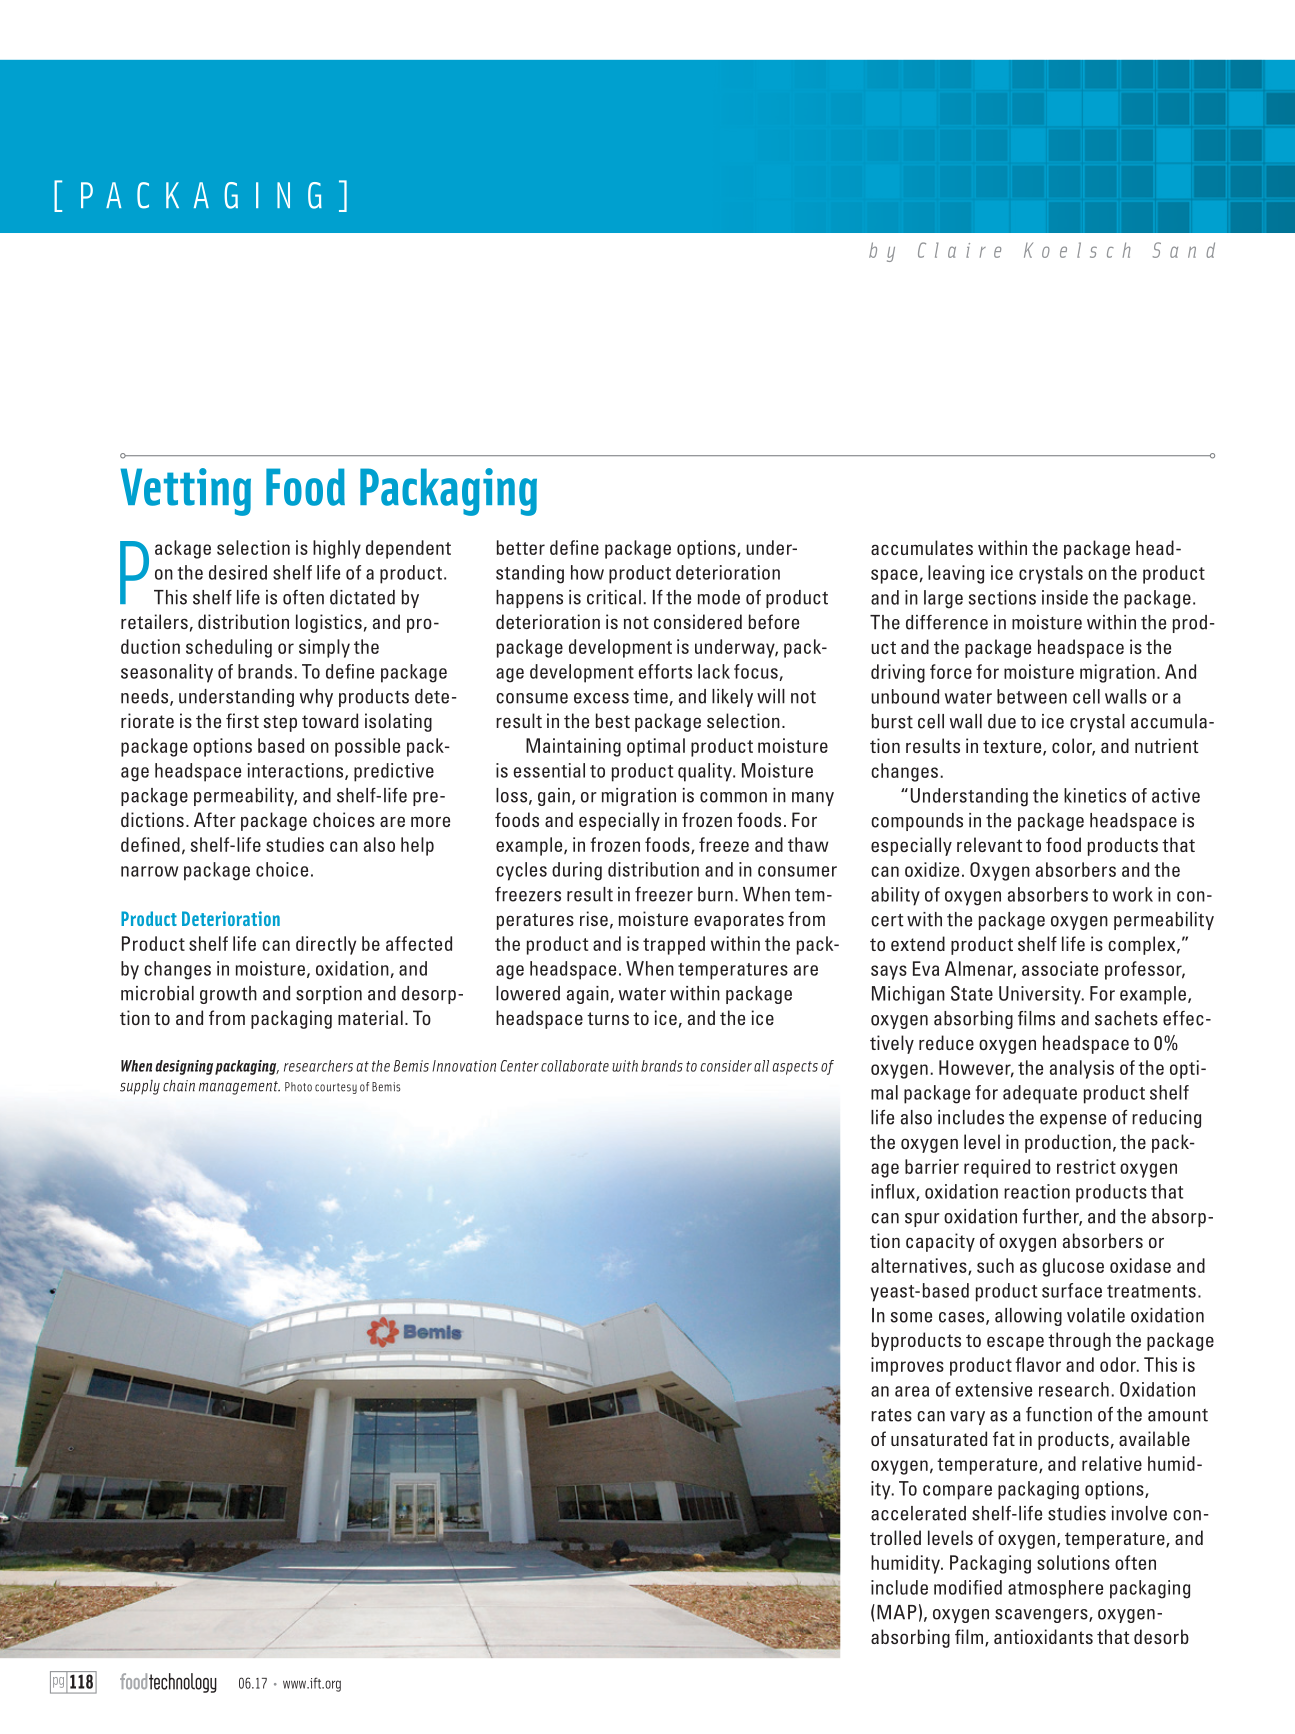 The height and width of the image is (1734, 1295). What do you see at coordinates (918, 1513) in the image?
I see `accelerated` at bounding box center [918, 1513].
